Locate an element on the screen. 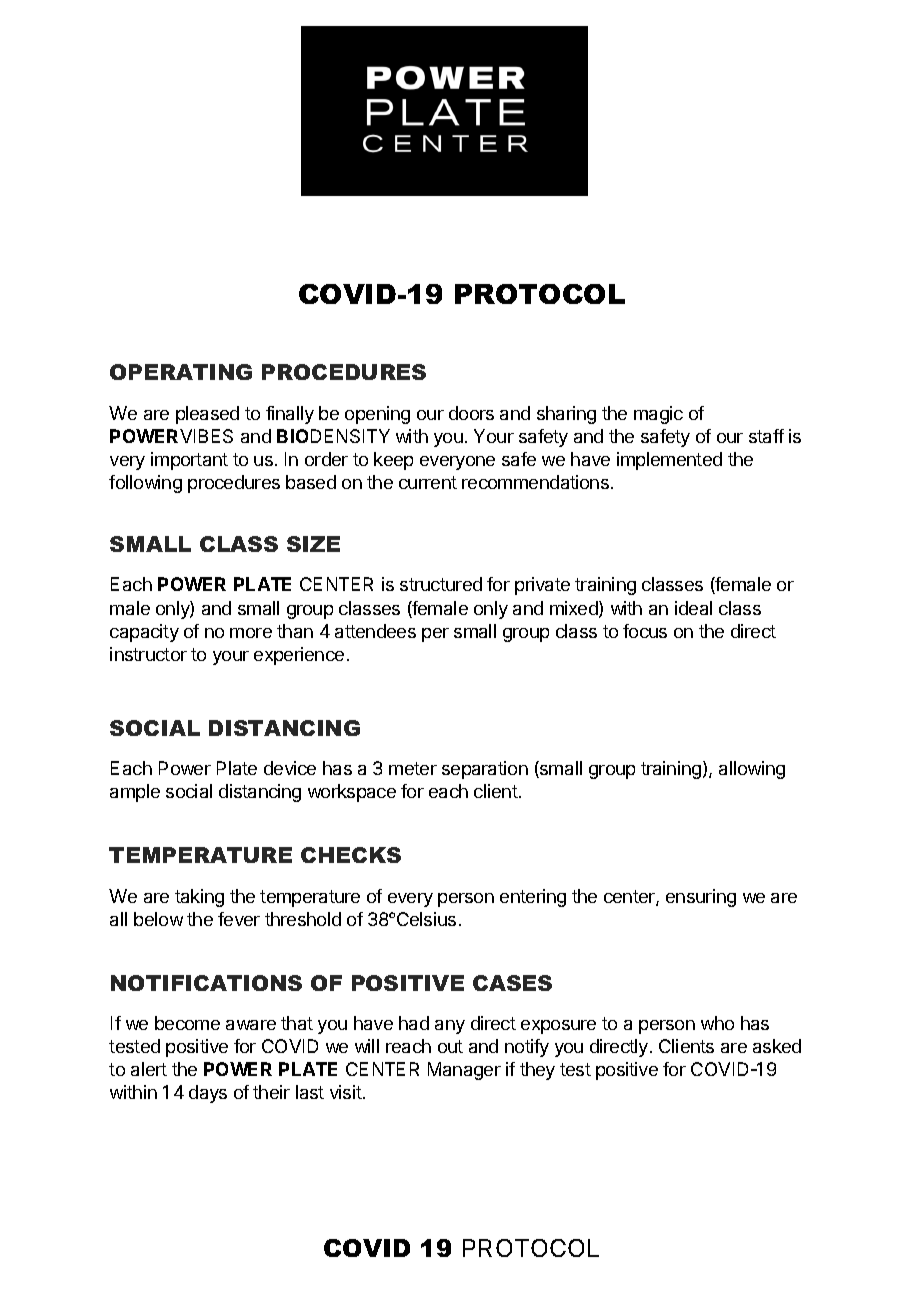  allowing is located at coordinates (752, 770).
